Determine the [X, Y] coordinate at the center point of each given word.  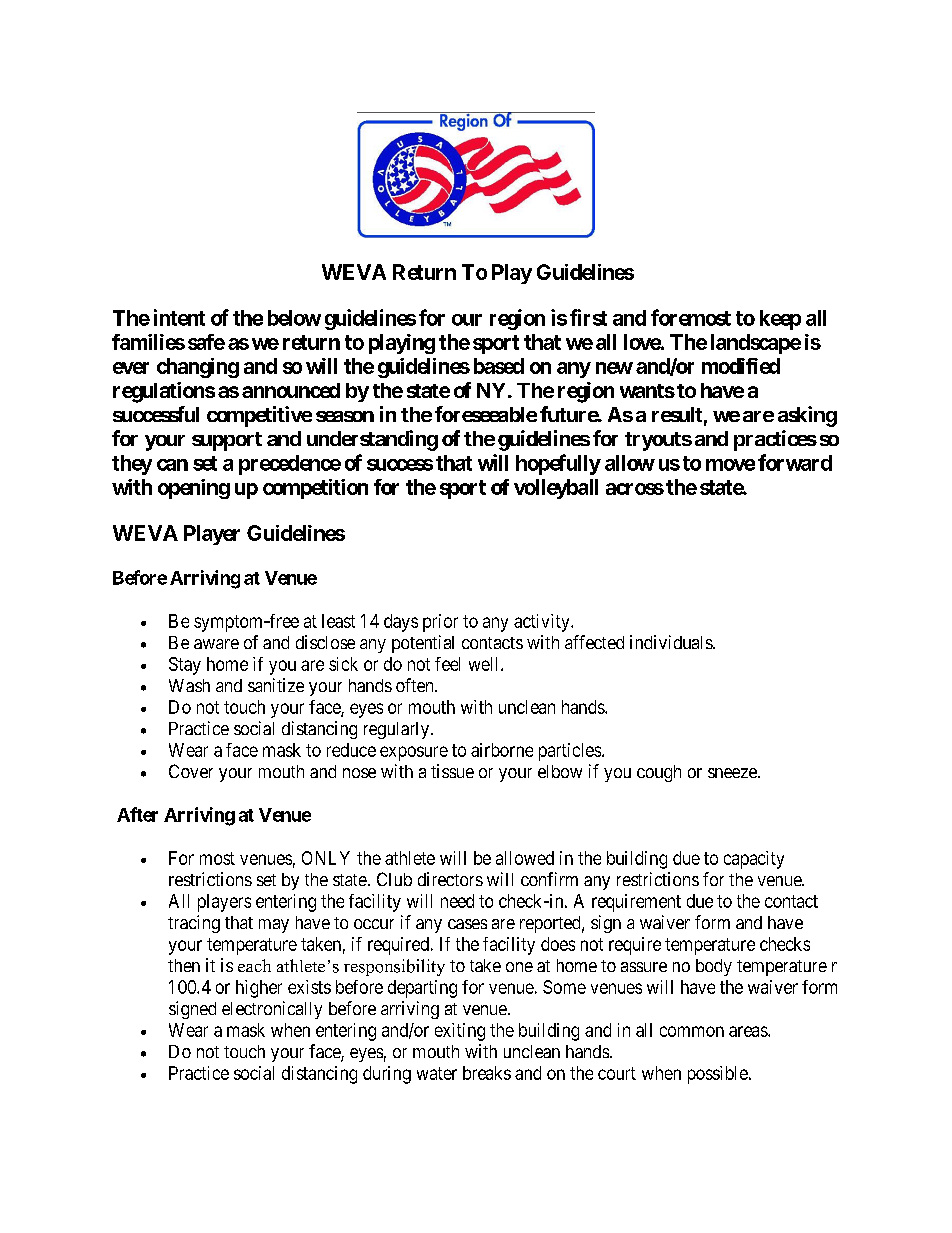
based [499, 366]
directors [450, 879]
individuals [672, 642]
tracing [194, 924]
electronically [272, 1010]
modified [741, 366]
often [416, 685]
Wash [189, 685]
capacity [754, 860]
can [172, 465]
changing [198, 368]
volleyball [556, 489]
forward [795, 462]
